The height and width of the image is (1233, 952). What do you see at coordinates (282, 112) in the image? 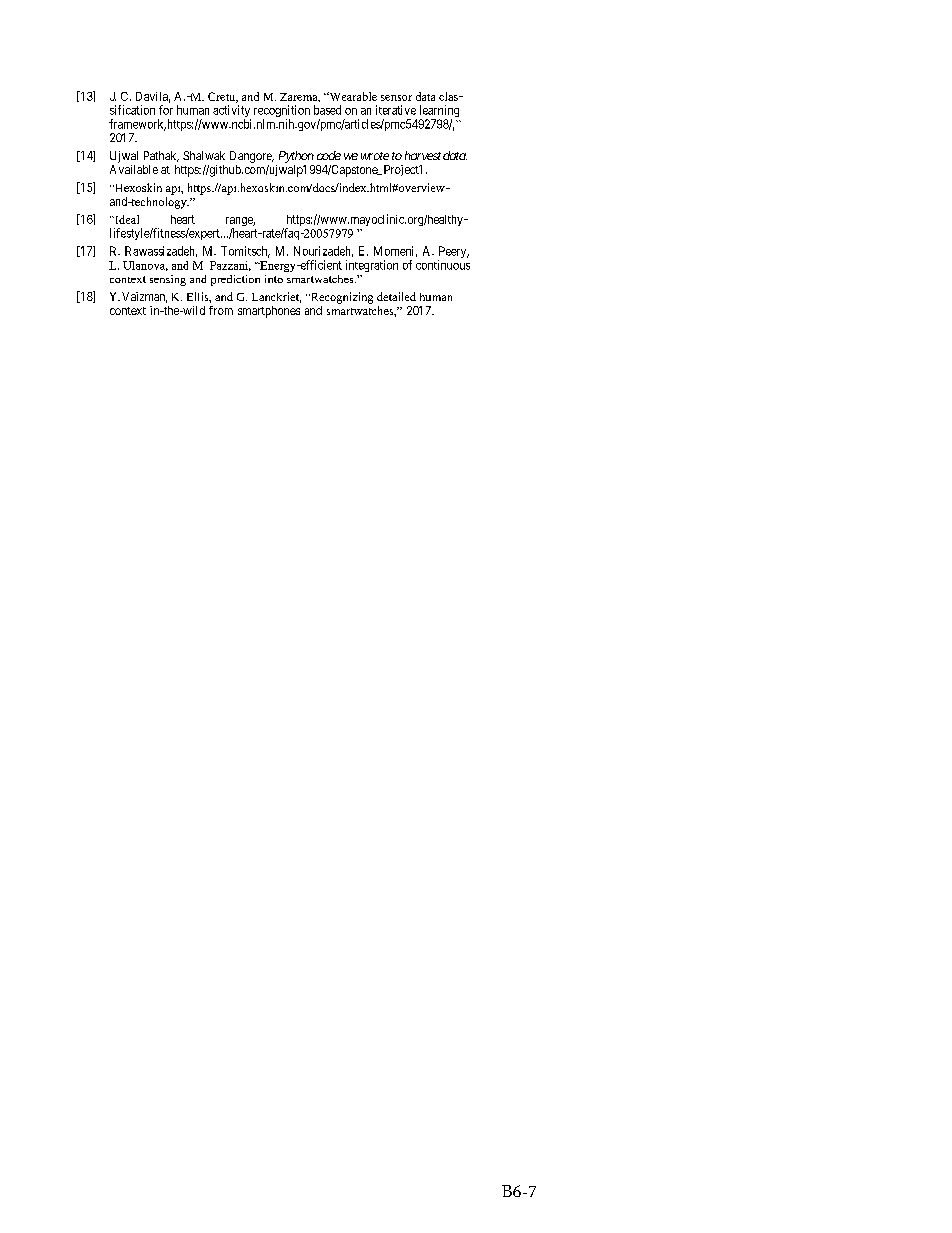
I see `recognition` at bounding box center [282, 112].
